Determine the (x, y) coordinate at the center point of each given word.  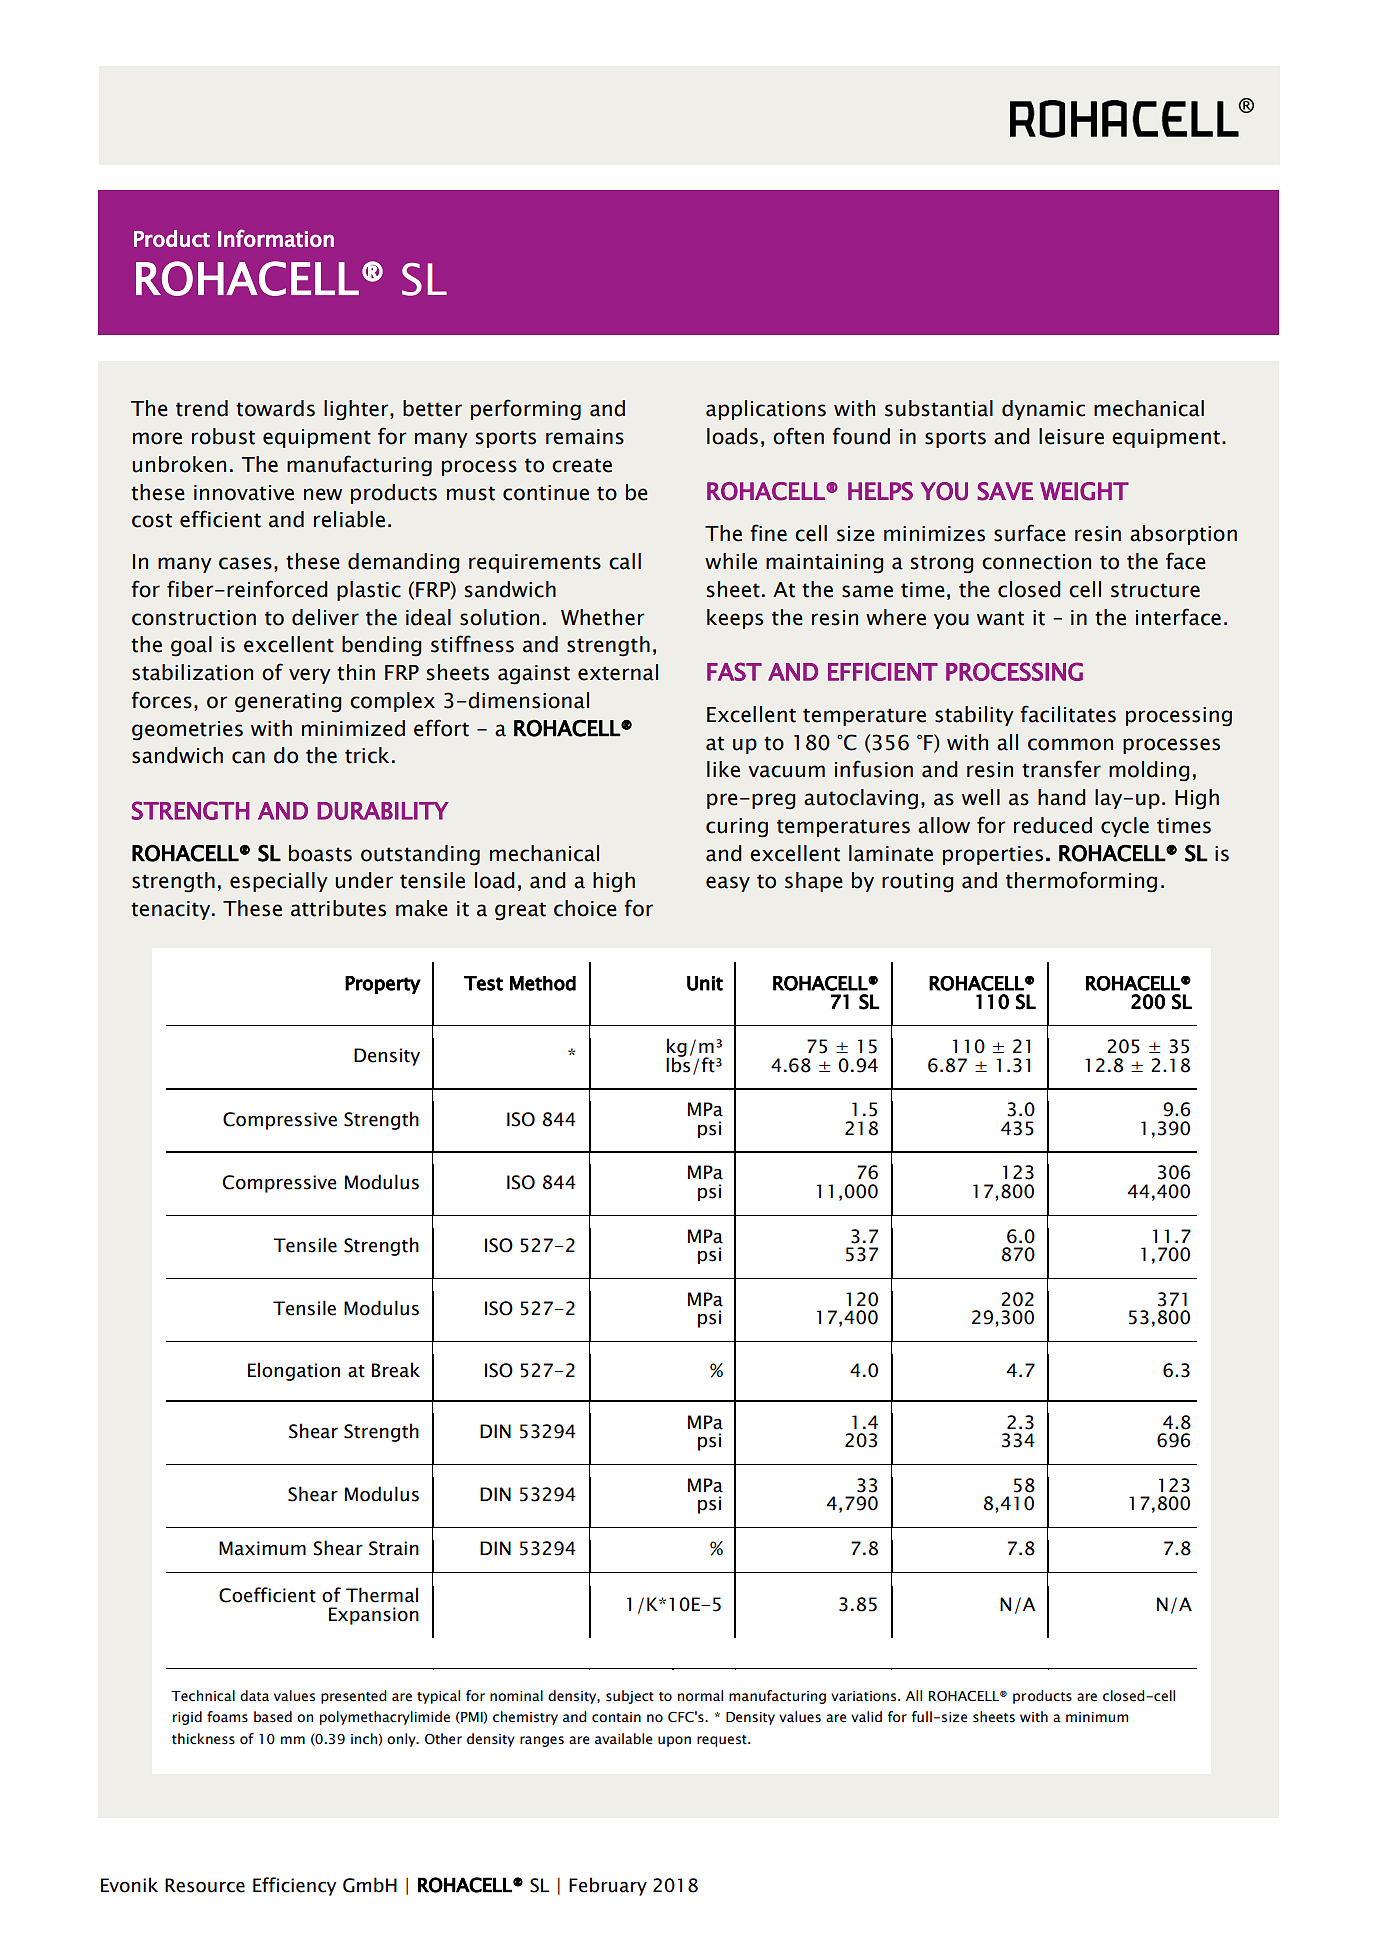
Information (276, 238)
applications (766, 410)
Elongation (294, 1371)
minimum (1097, 1717)
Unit (705, 983)
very (310, 676)
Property (383, 985)
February (608, 1886)
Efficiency (294, 1886)
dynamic (1043, 410)
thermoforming (1081, 882)
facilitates (1068, 714)
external (618, 672)
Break (396, 1370)
